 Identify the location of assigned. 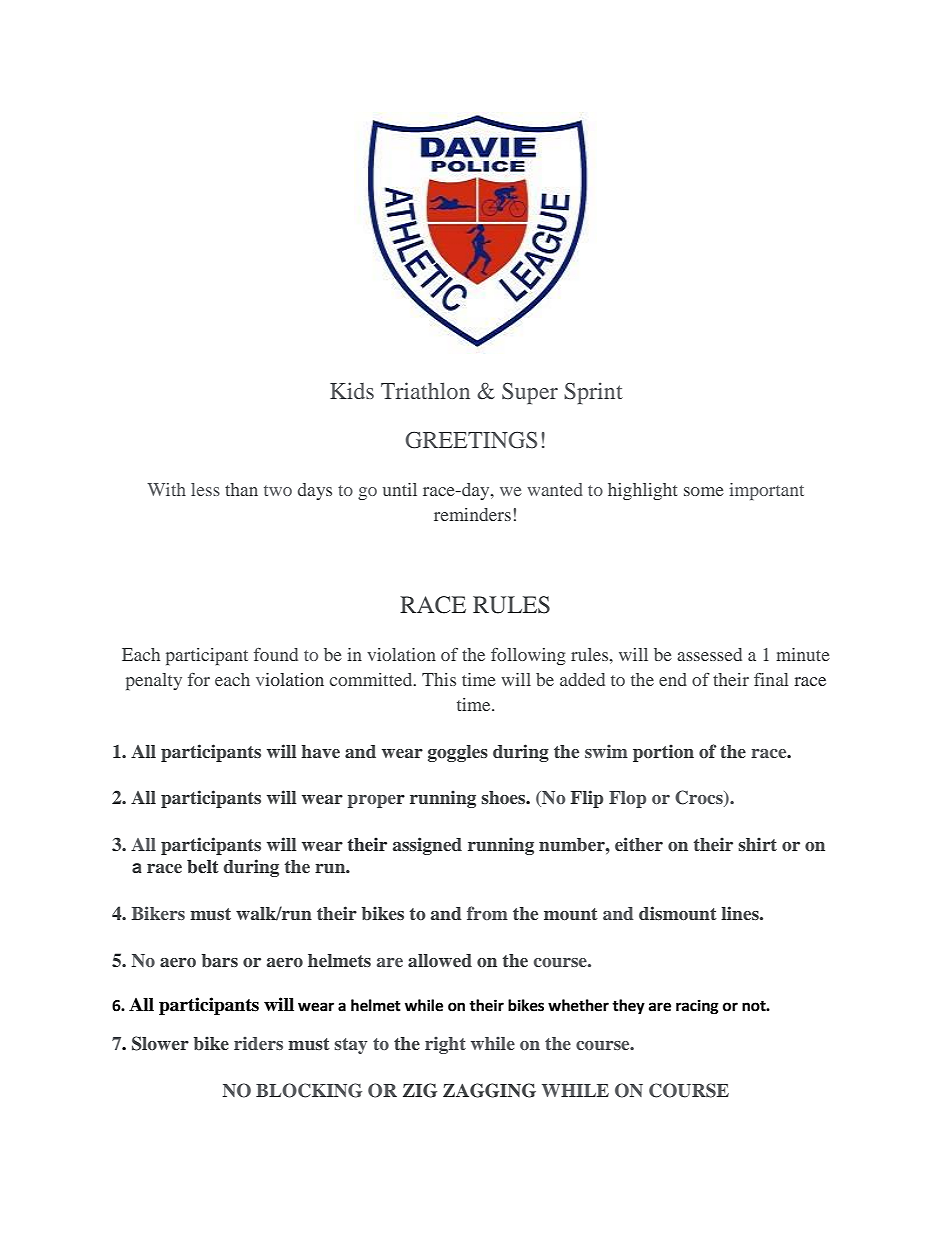
(427, 846).
